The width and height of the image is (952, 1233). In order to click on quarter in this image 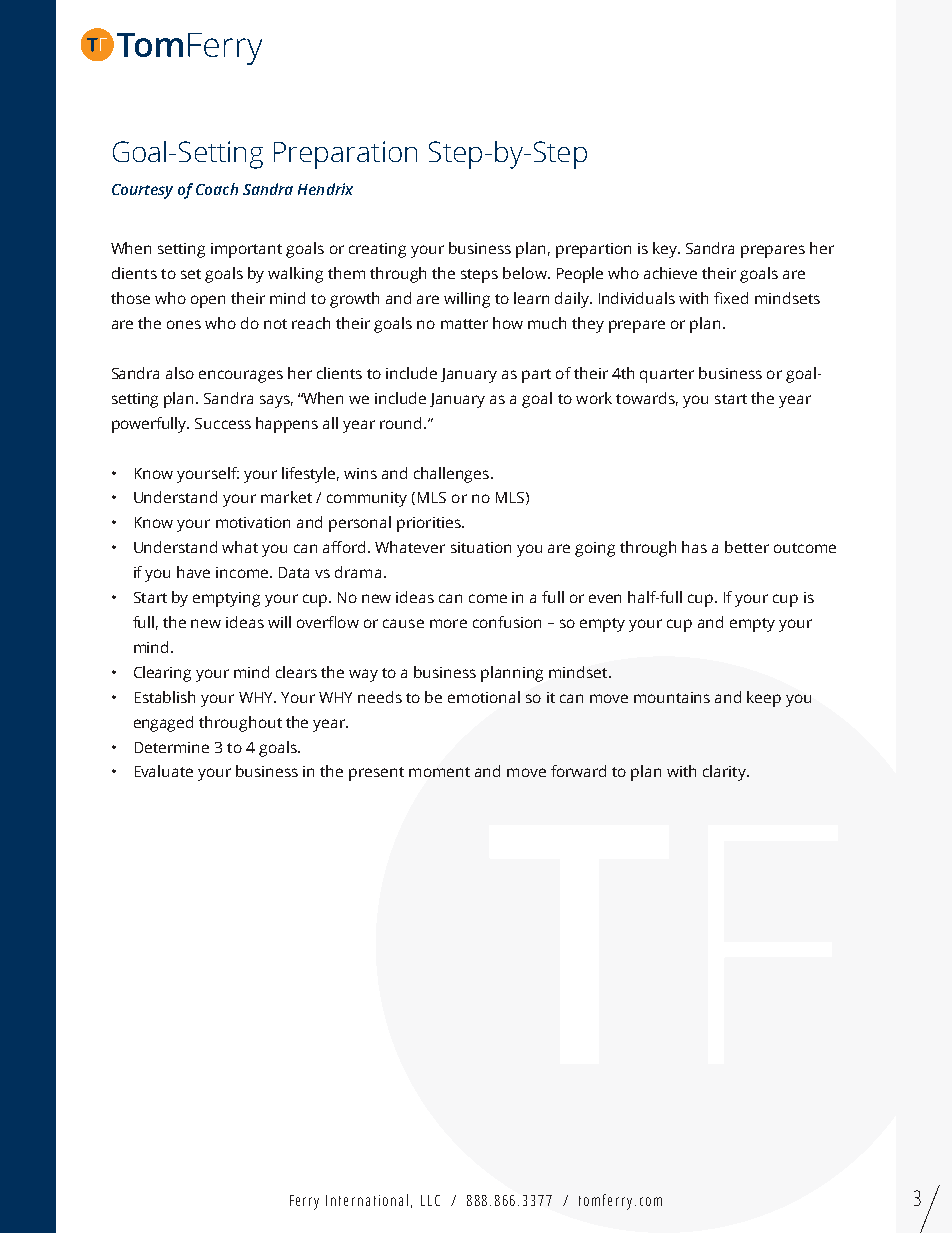, I will do `click(667, 376)`.
